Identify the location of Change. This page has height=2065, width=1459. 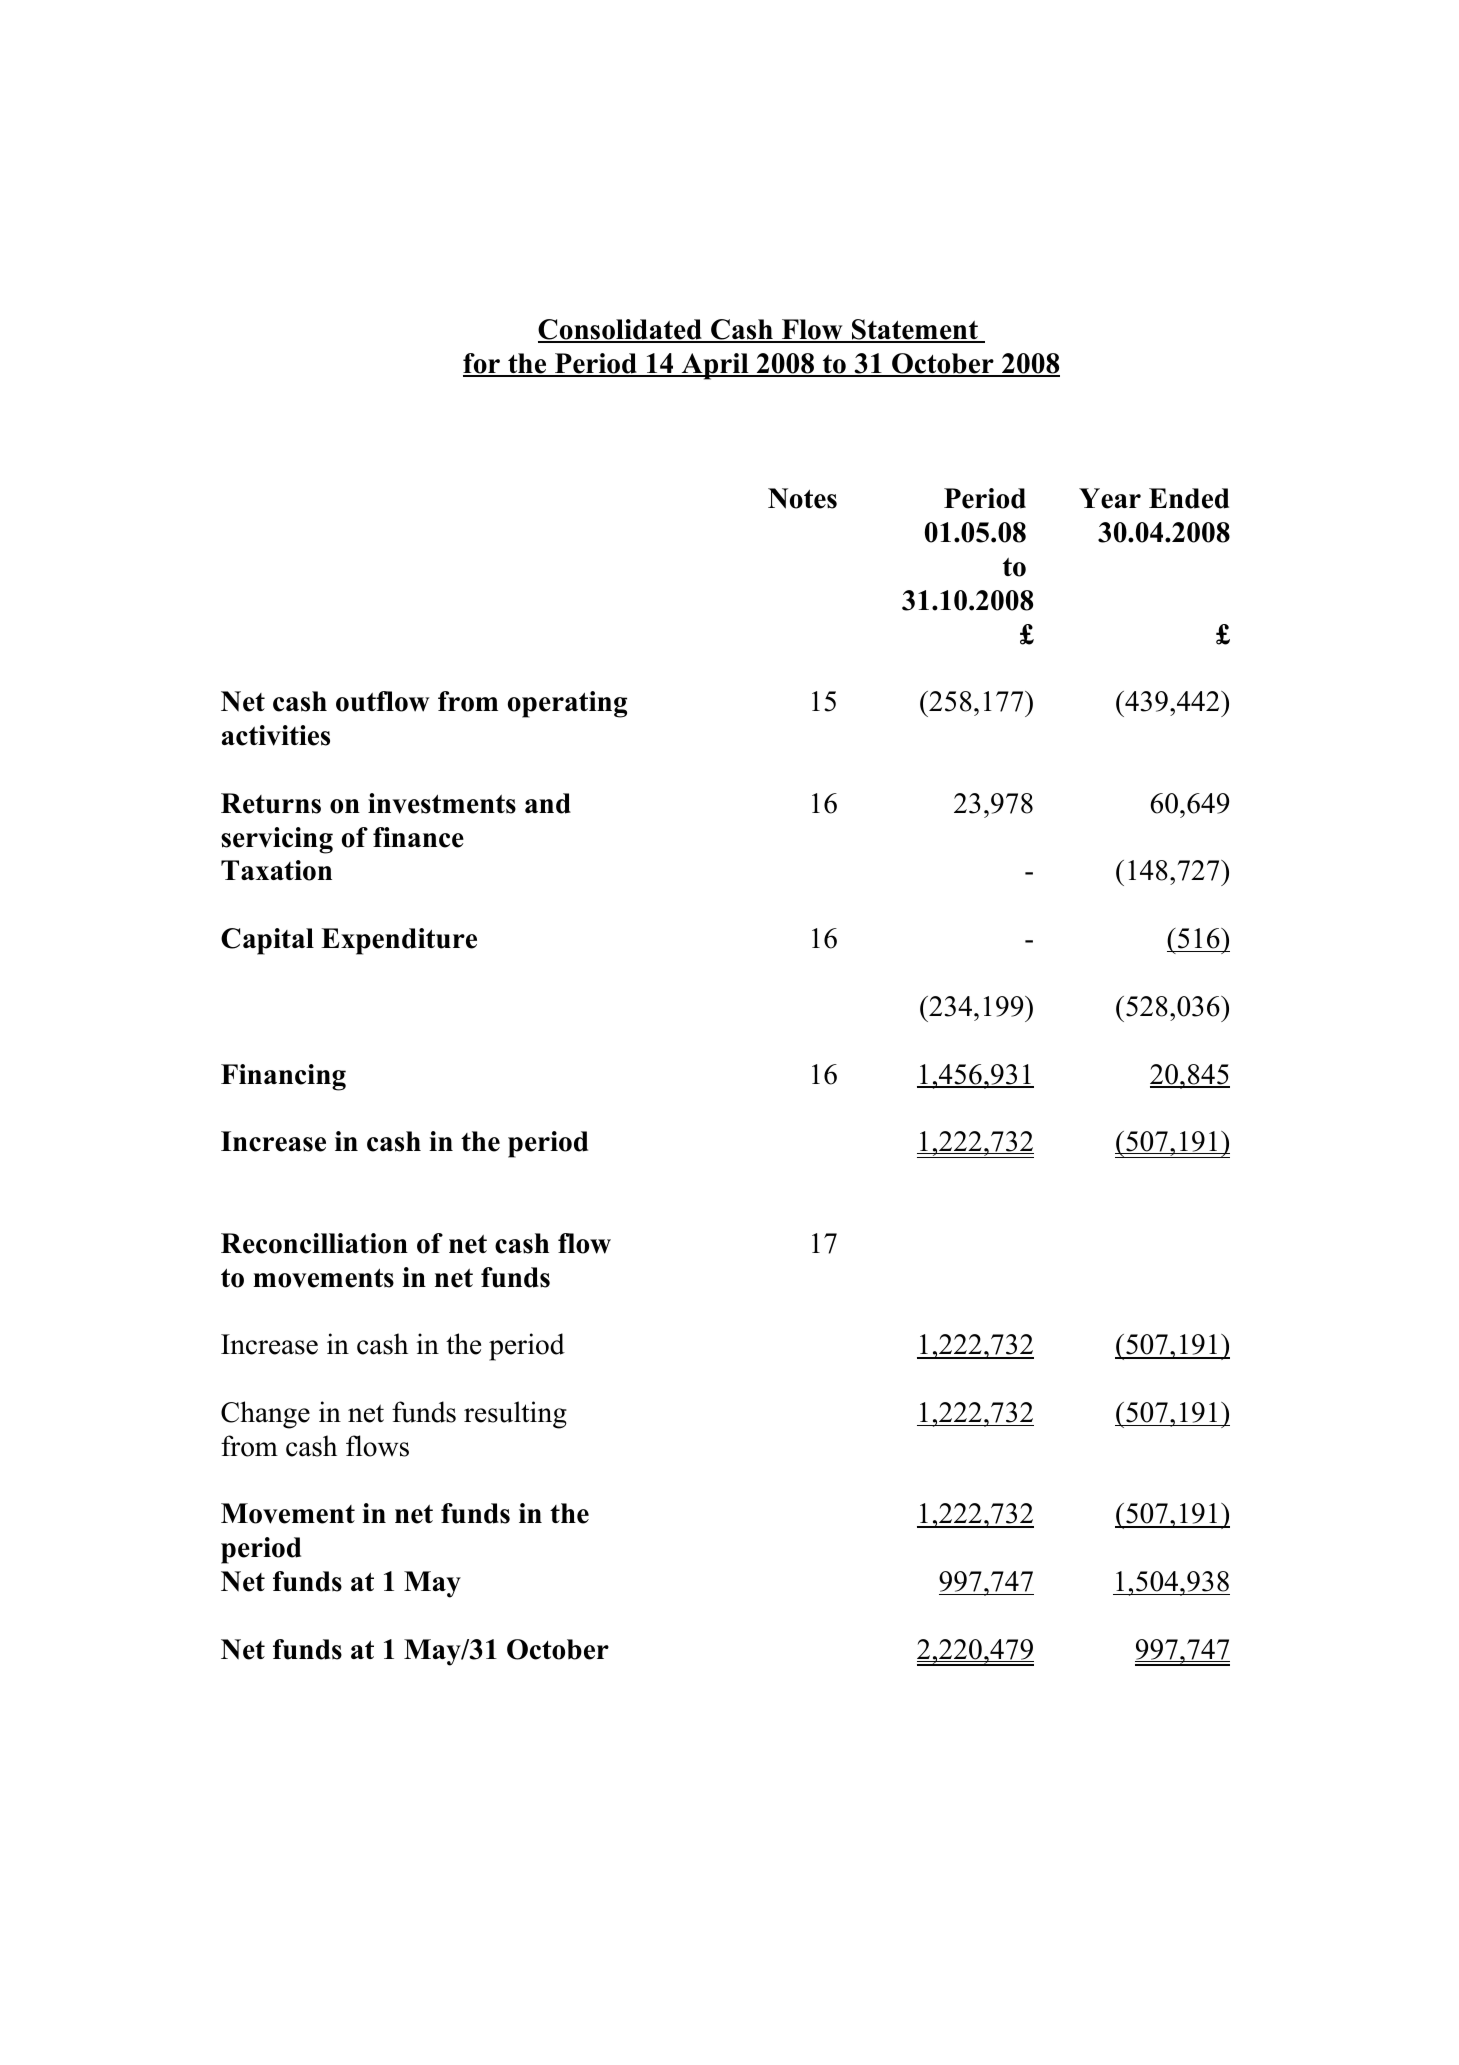
(265, 1415).
